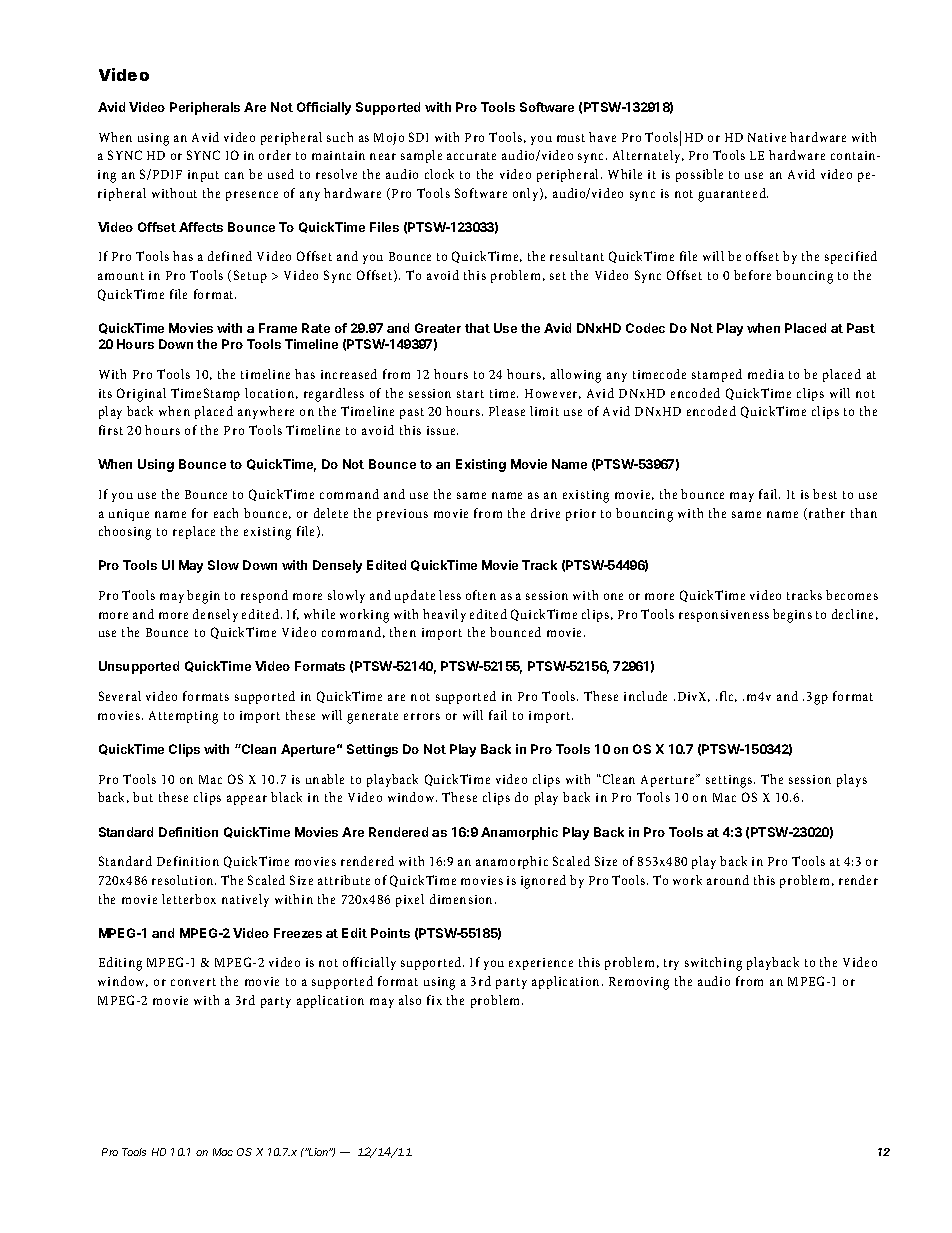  Describe the element at coordinates (541, 964) in the screenshot. I see `experience` at that location.
